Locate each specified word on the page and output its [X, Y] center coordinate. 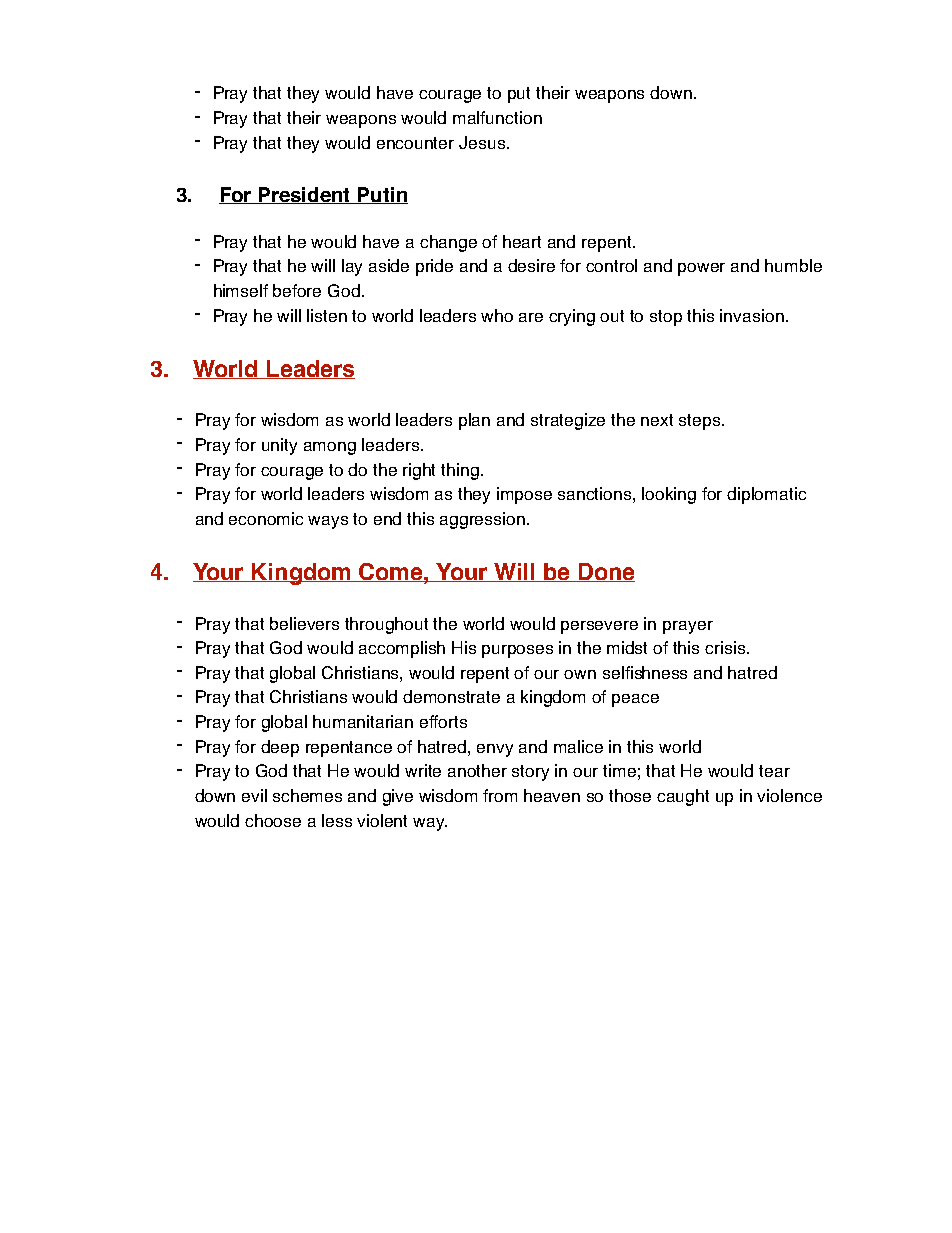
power [701, 269]
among [330, 448]
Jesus [482, 142]
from [500, 795]
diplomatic [766, 495]
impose [524, 495]
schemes [307, 795]
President [305, 195]
